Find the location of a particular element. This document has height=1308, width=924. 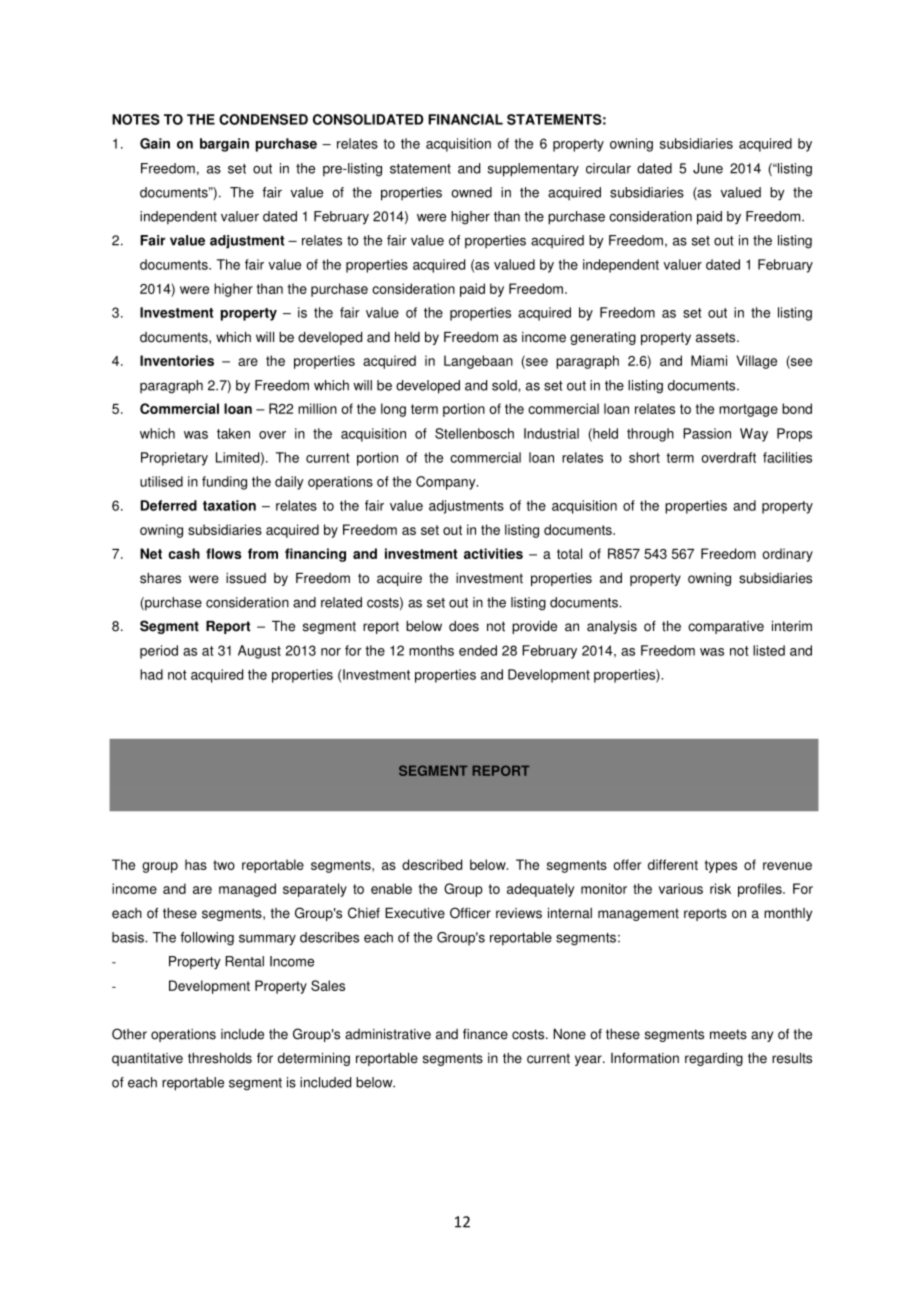

June is located at coordinates (708, 168).
